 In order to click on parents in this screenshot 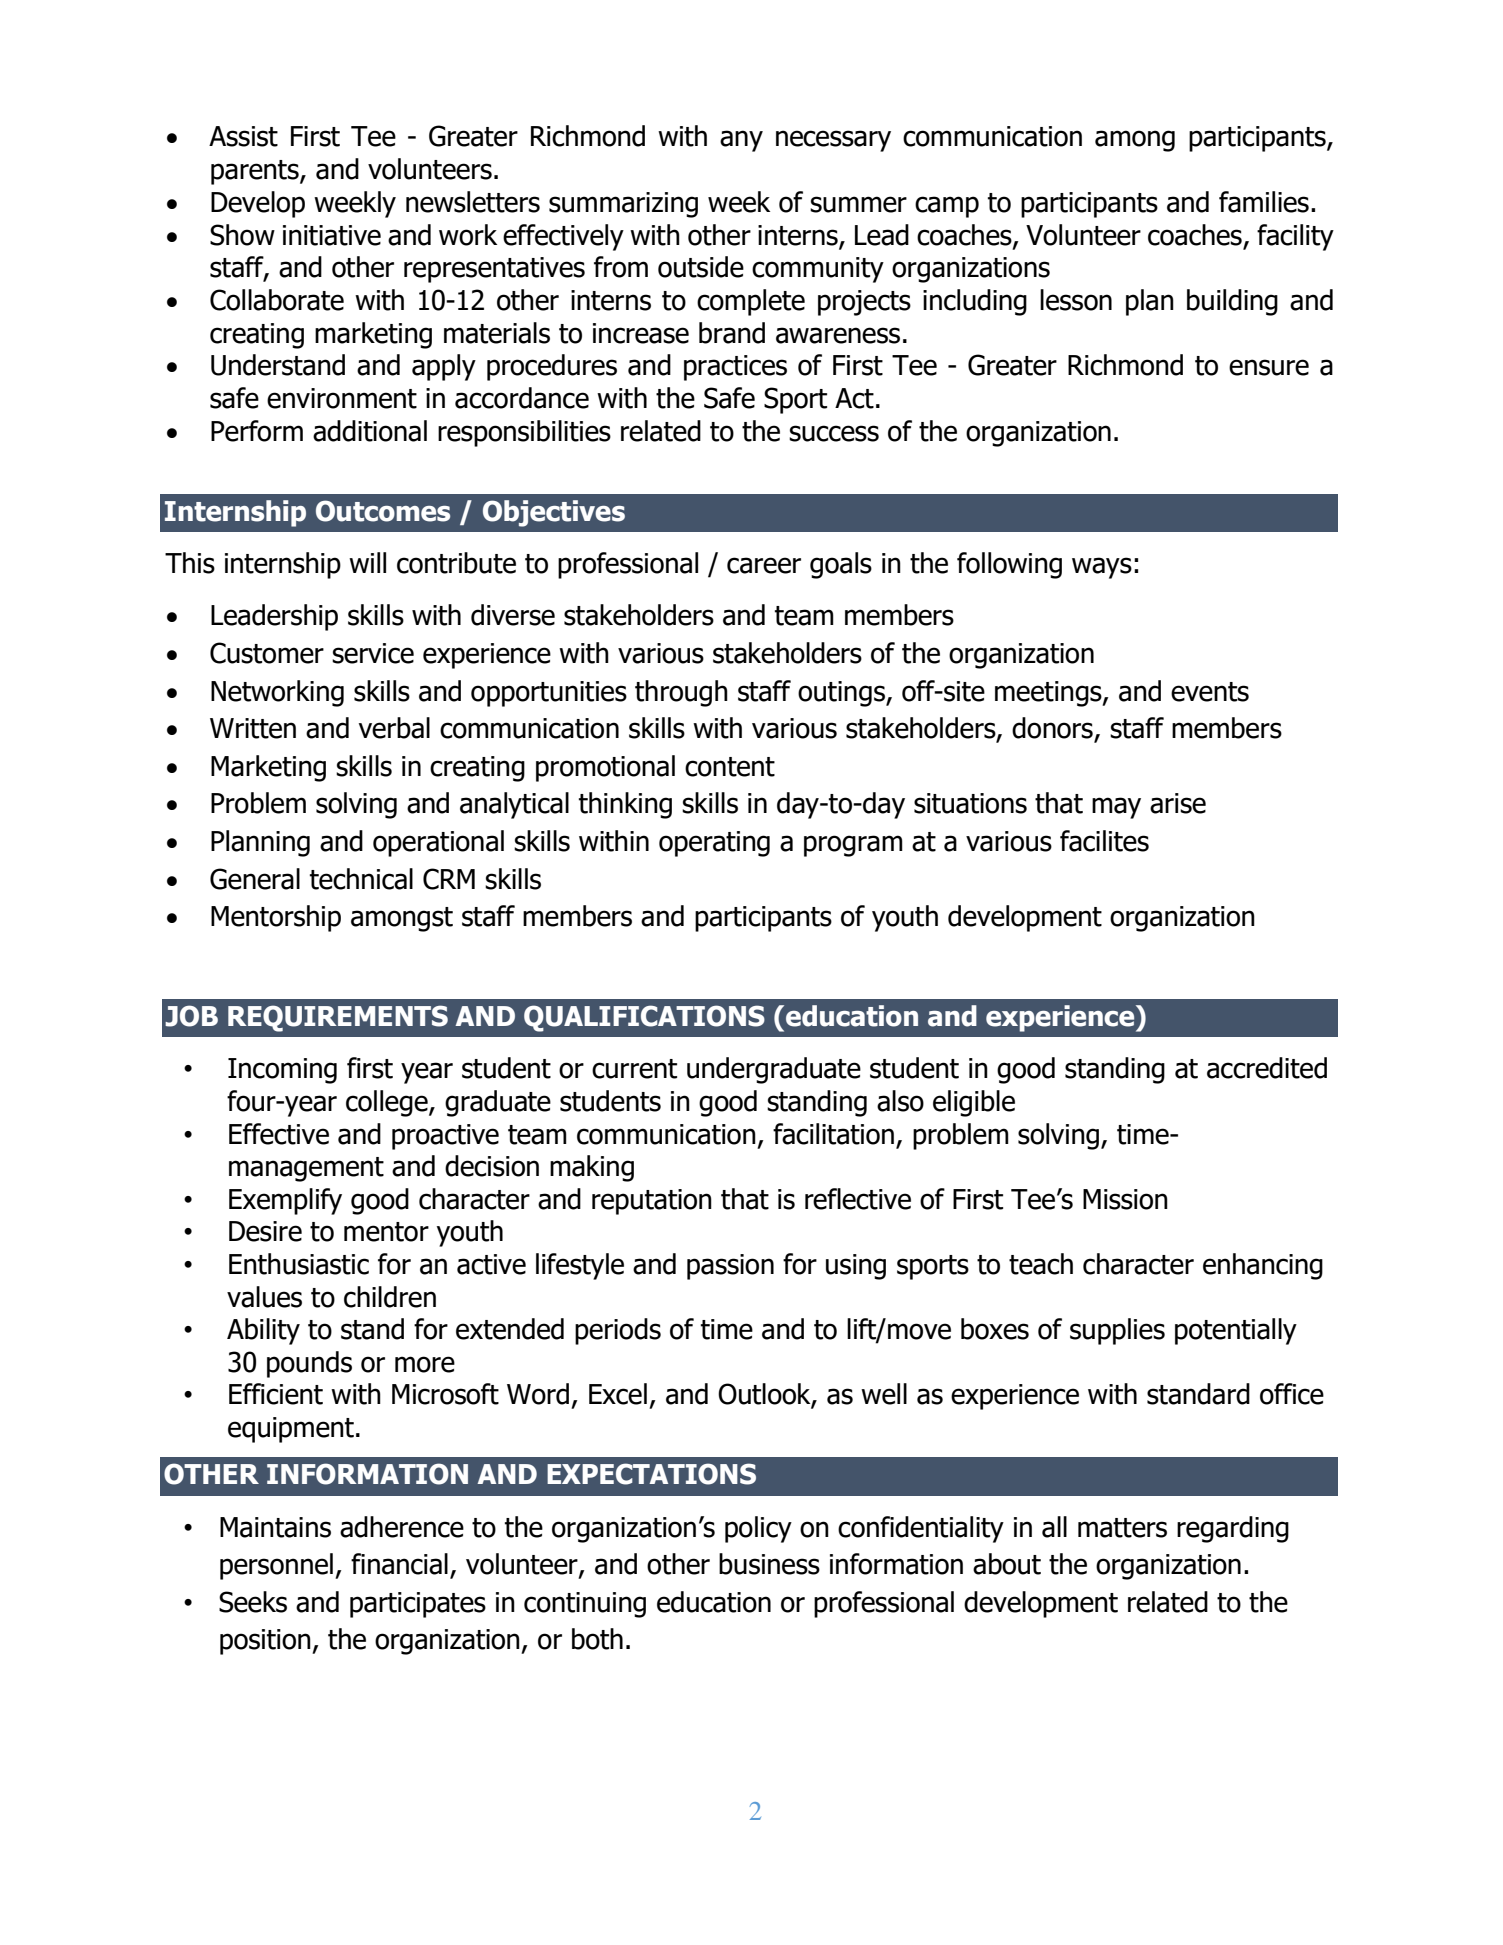, I will do `click(256, 172)`.
